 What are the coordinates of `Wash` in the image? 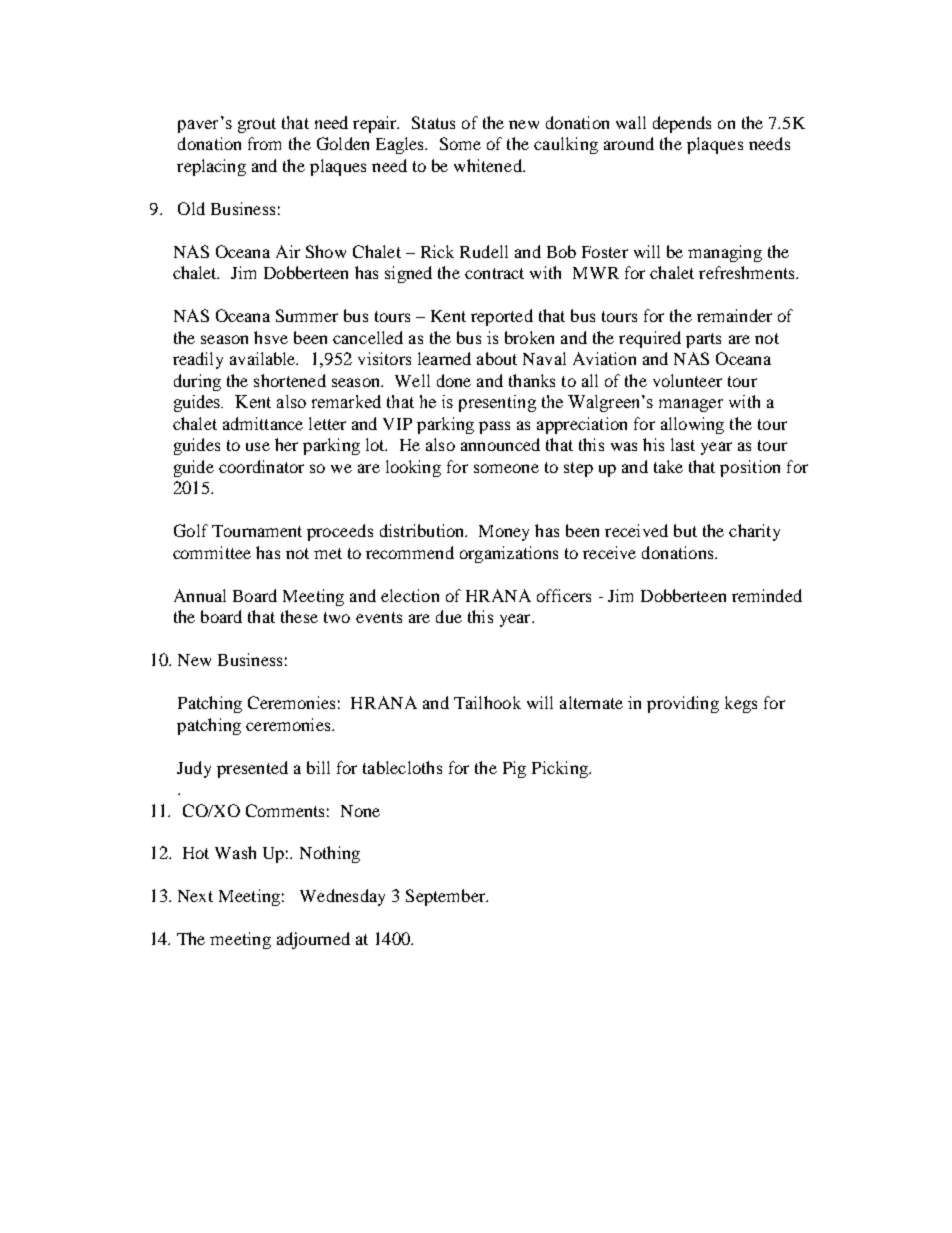 It's located at (235, 852).
